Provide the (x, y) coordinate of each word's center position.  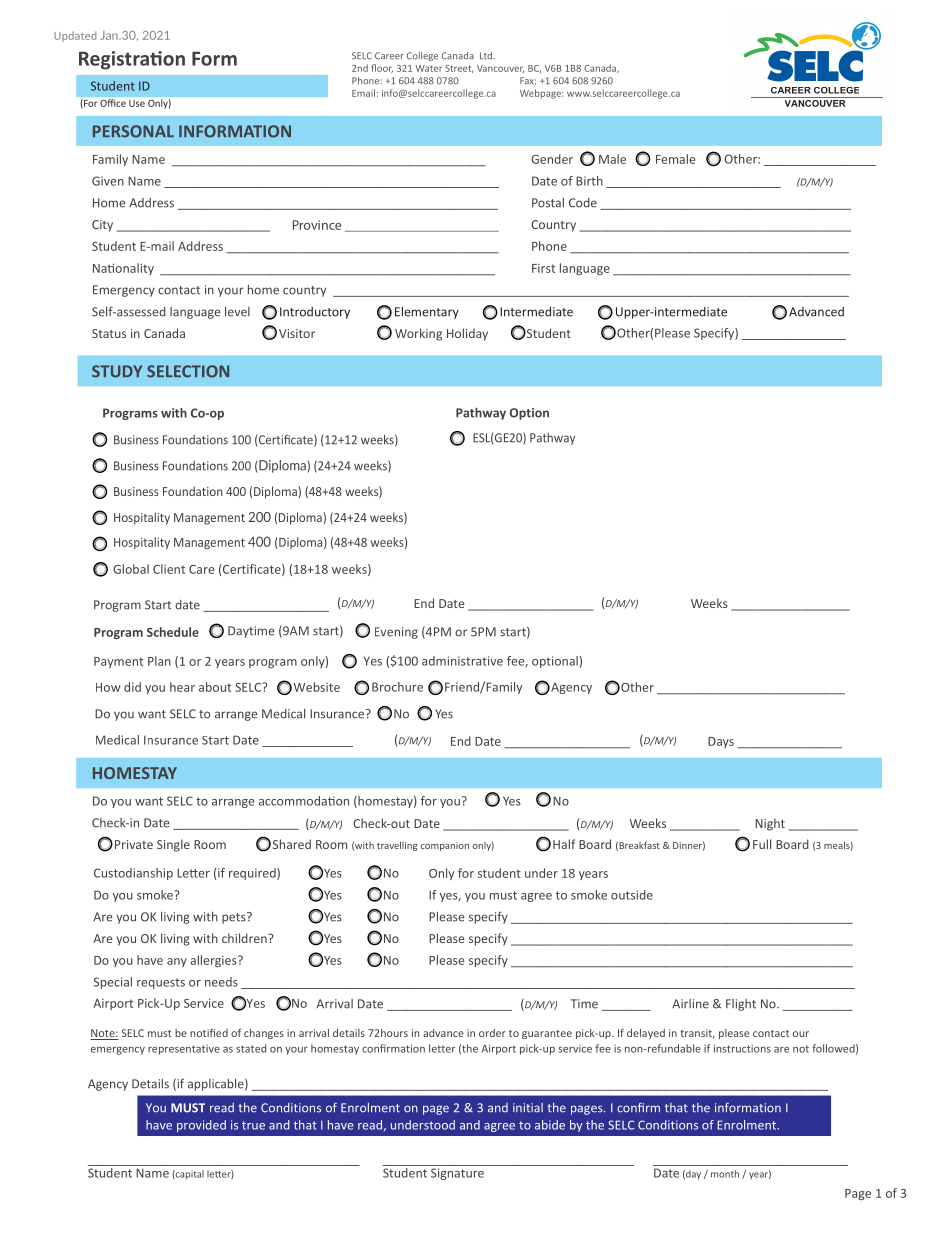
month (725, 1174)
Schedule (173, 632)
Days (721, 742)
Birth (589, 181)
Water (428, 68)
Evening (396, 633)
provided (201, 1126)
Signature (457, 1174)
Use (137, 103)
